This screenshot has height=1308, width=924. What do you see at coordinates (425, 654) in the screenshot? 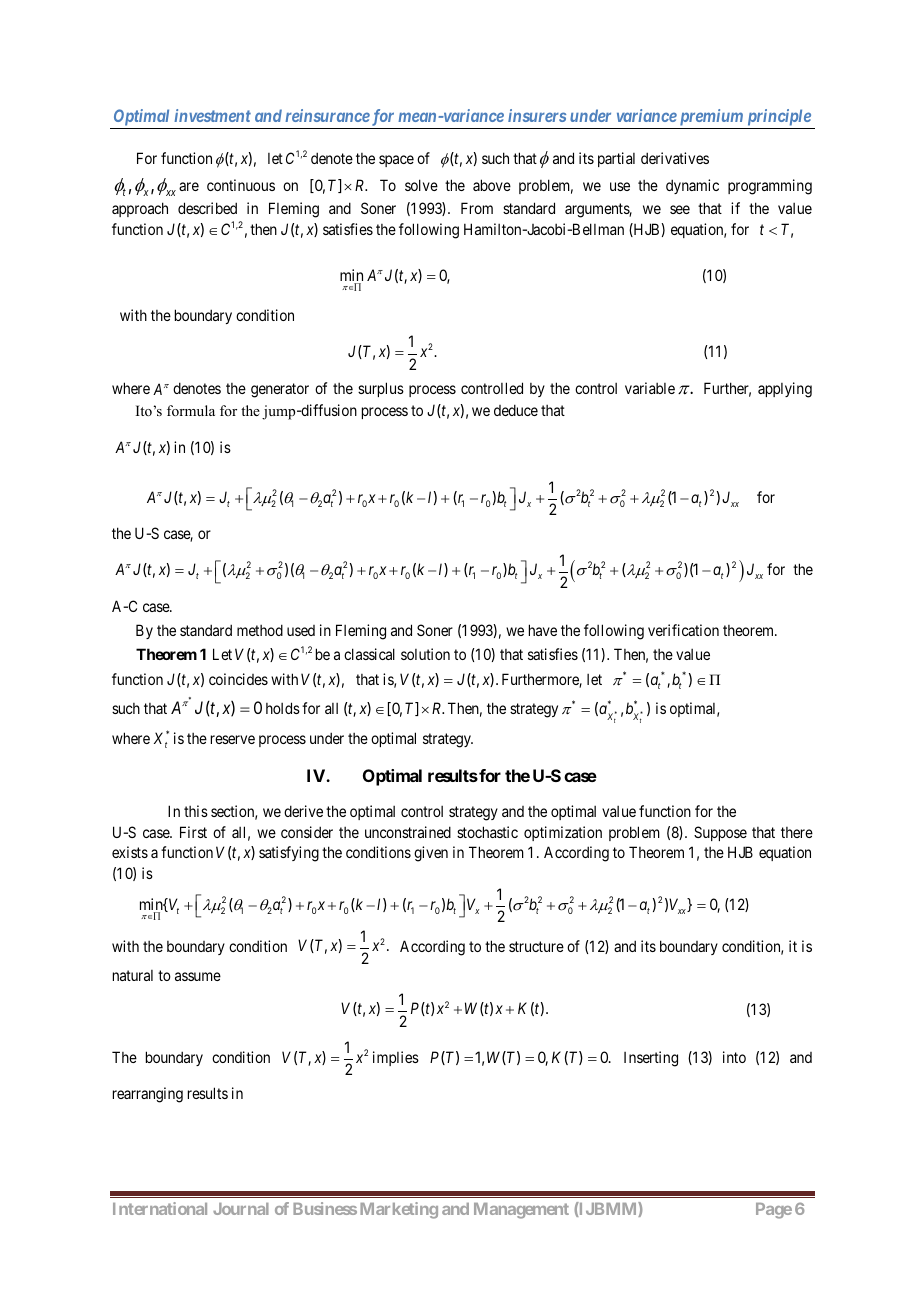
I see `solution` at bounding box center [425, 654].
